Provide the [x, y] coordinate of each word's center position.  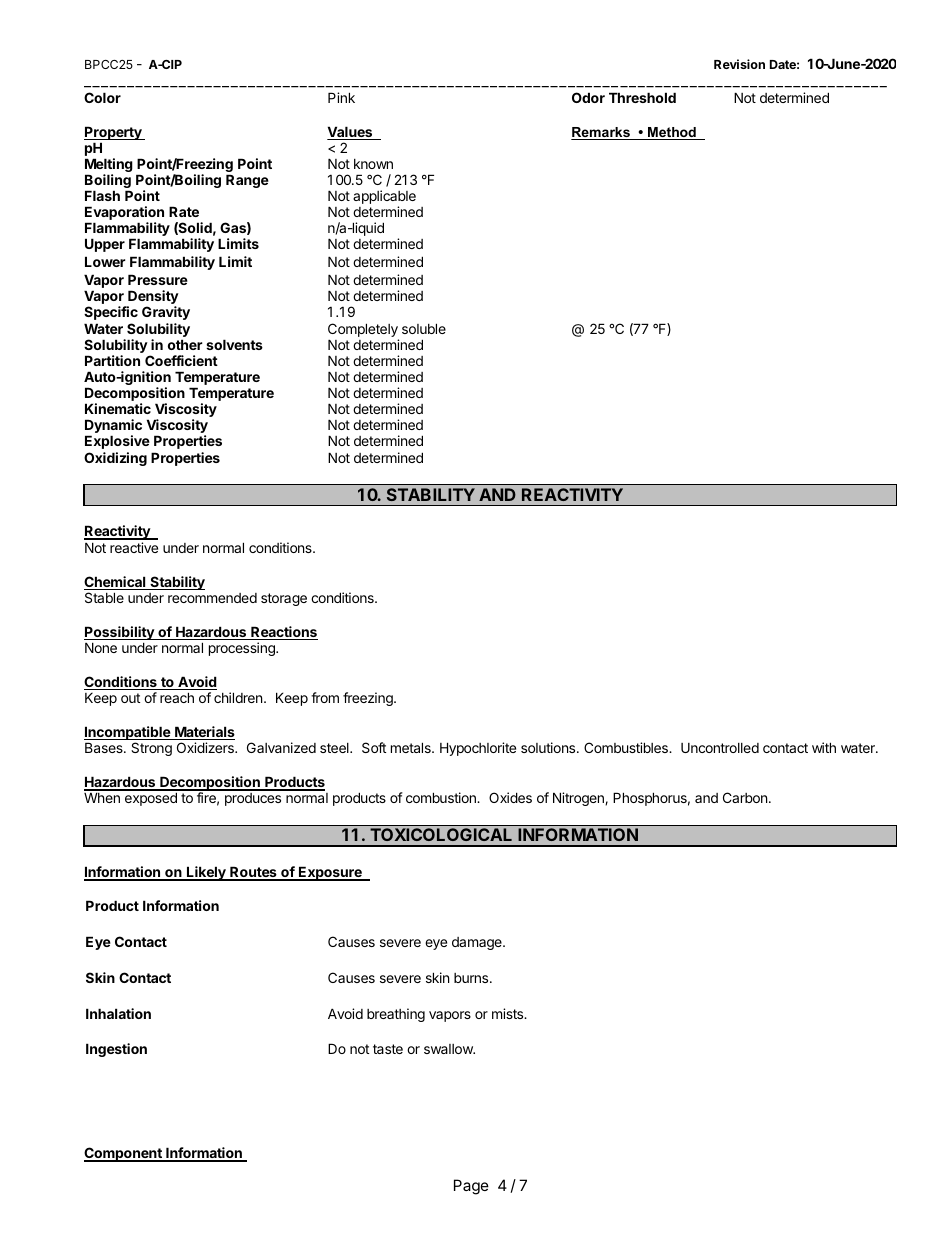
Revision [739, 64]
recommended [212, 598]
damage [478, 943]
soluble [424, 328]
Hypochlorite [478, 749]
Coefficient [181, 360]
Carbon [745, 797]
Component [124, 1154]
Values [351, 133]
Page [471, 1187]
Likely [206, 873]
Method [672, 133]
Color [102, 97]
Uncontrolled [720, 748]
